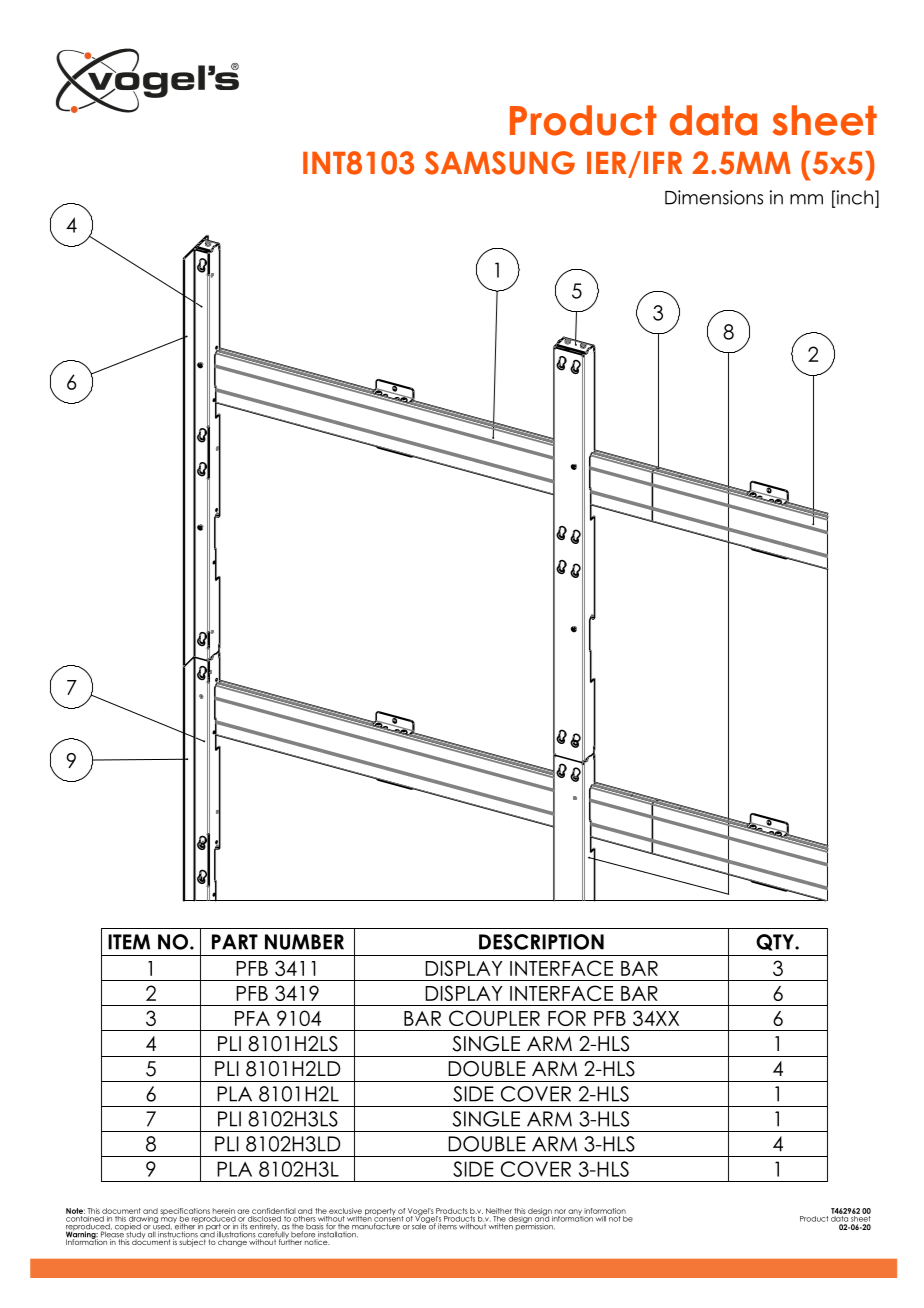  I want to click on specifications, so click(185, 1213).
